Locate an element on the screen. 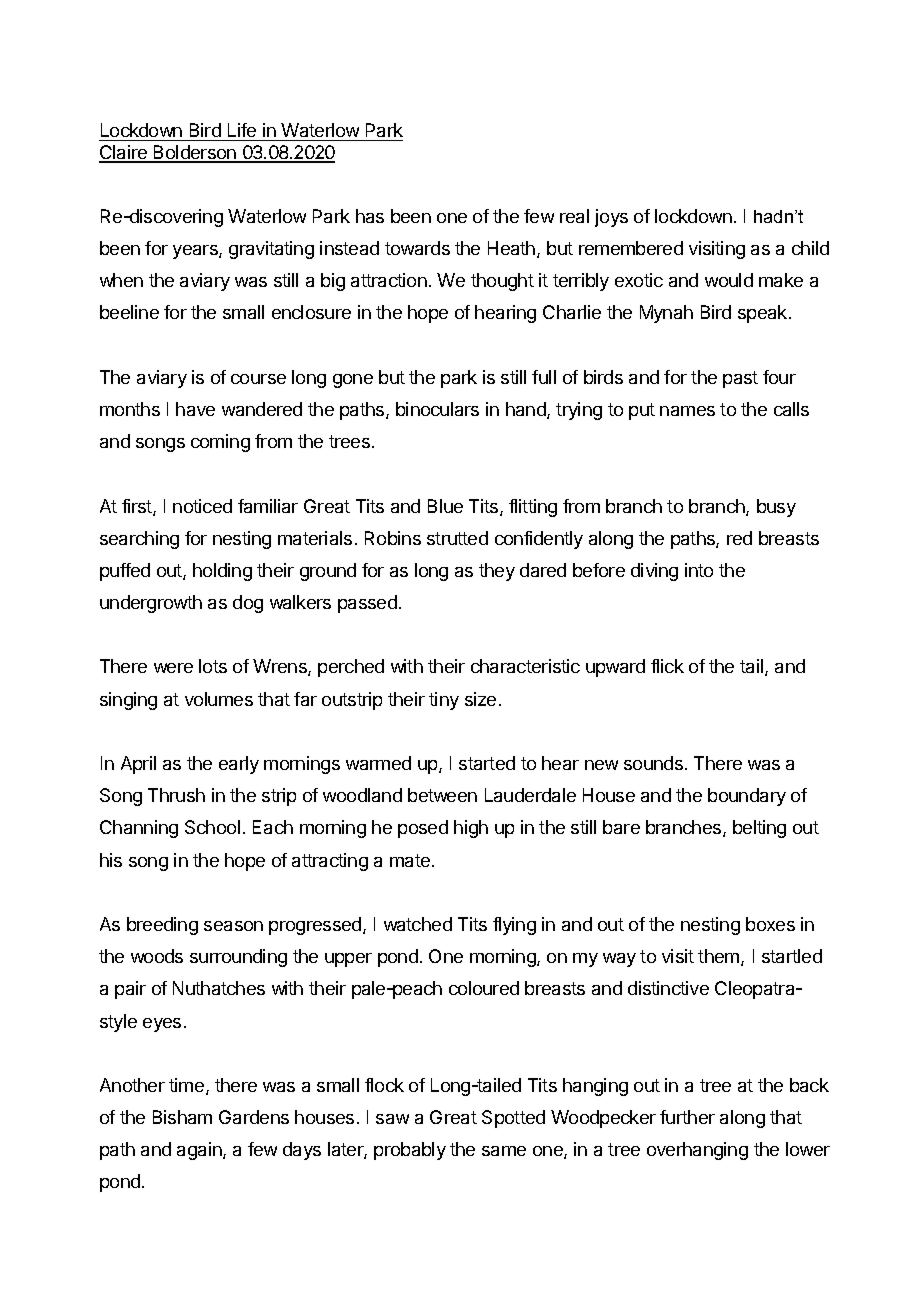  strutted is located at coordinates (457, 538).
